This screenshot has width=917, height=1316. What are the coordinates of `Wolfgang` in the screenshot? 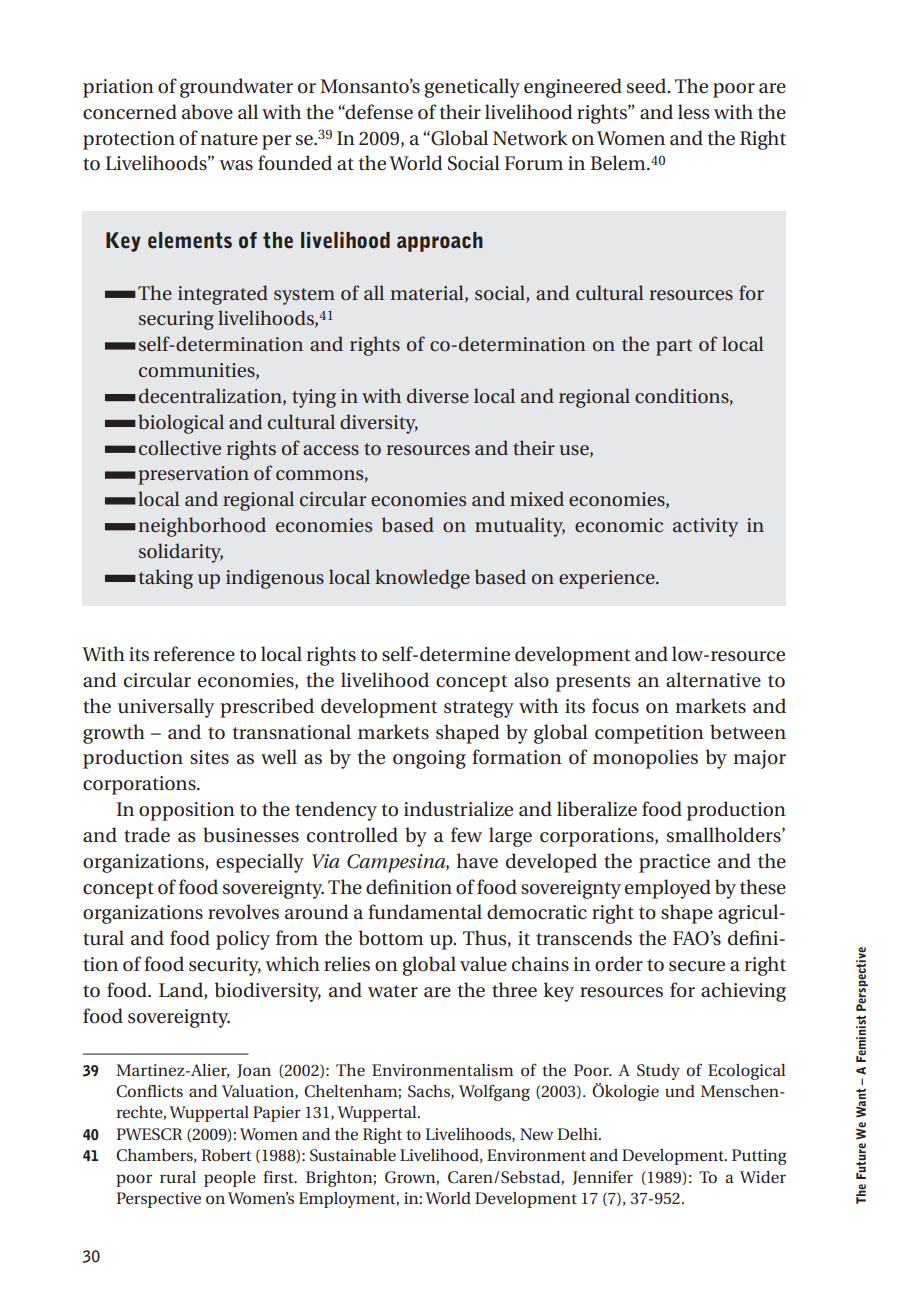 It's located at (494, 1092).
